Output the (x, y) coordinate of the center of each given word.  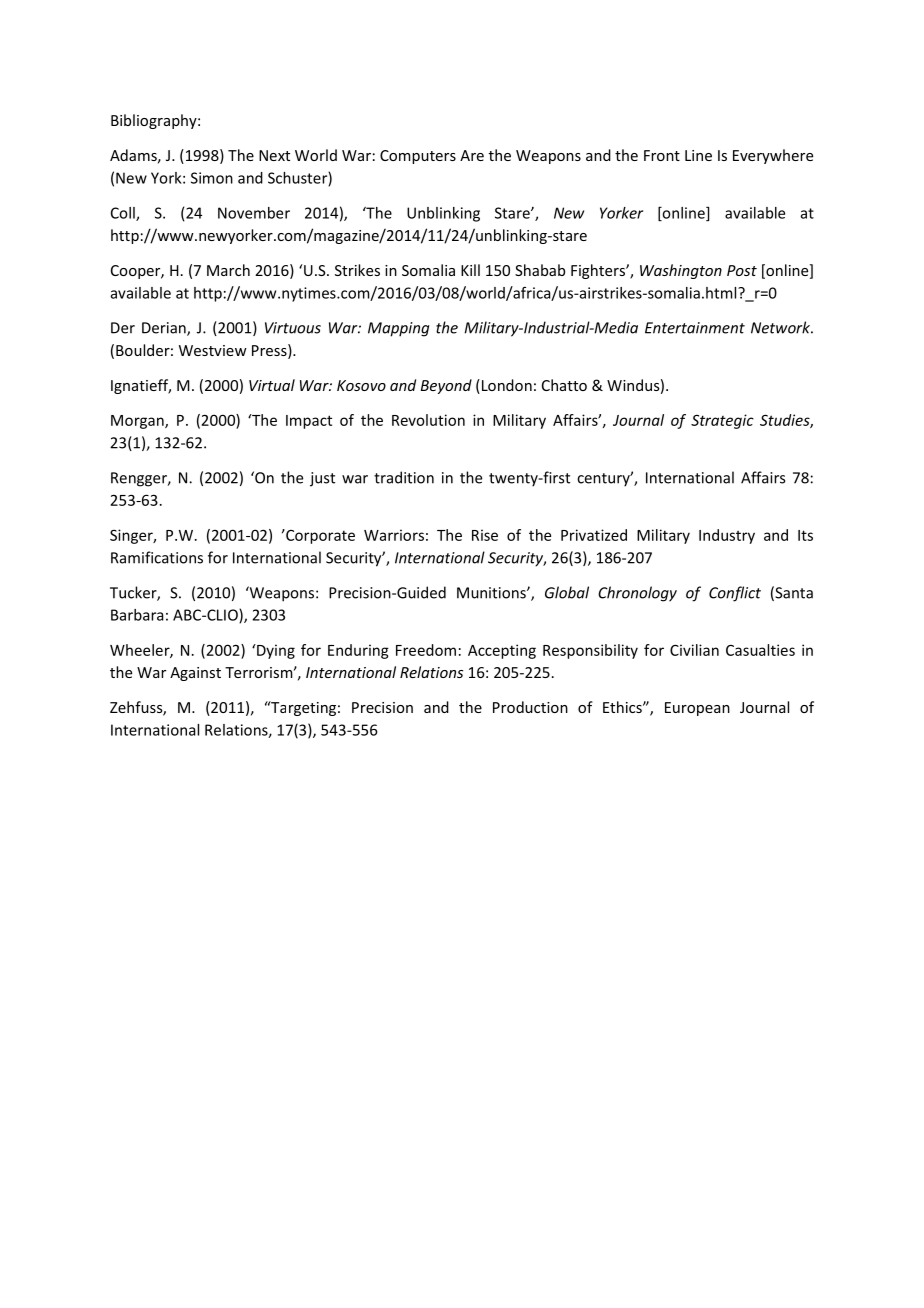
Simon (212, 178)
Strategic (722, 421)
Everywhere (773, 156)
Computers (418, 157)
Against (195, 674)
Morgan (138, 422)
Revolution (428, 420)
